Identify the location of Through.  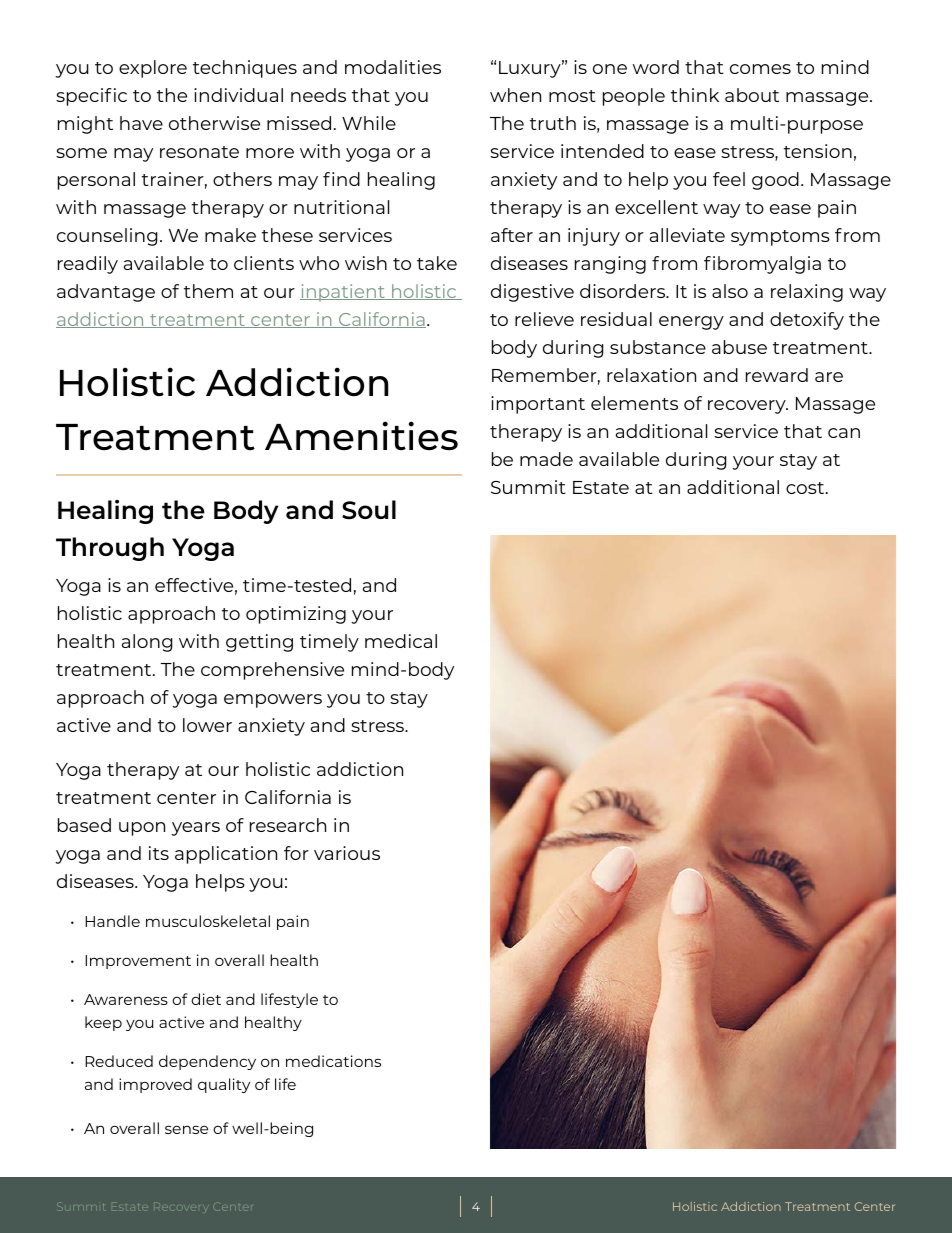
(110, 549).
